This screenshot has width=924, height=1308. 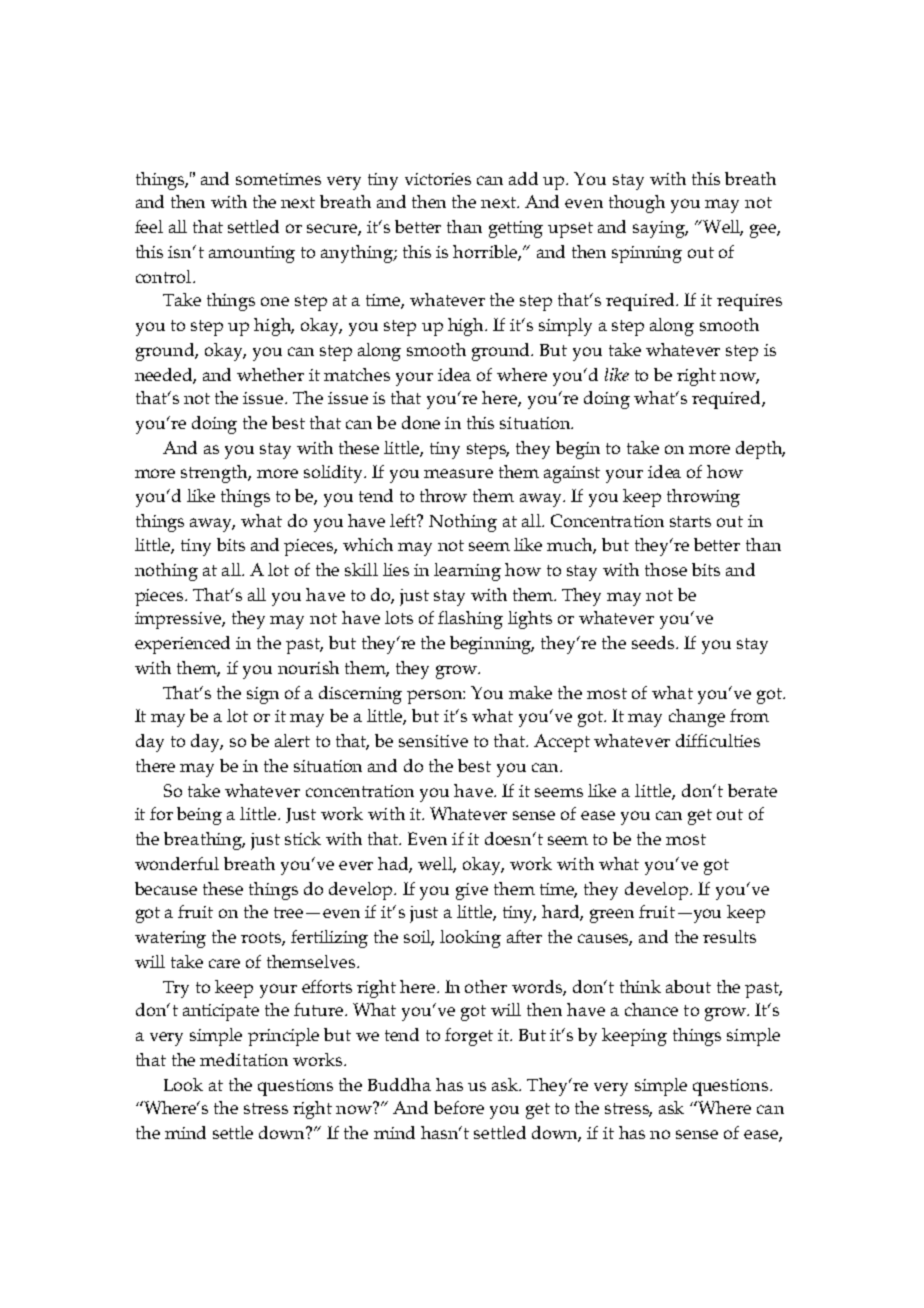 I want to click on amounting, so click(x=252, y=254).
